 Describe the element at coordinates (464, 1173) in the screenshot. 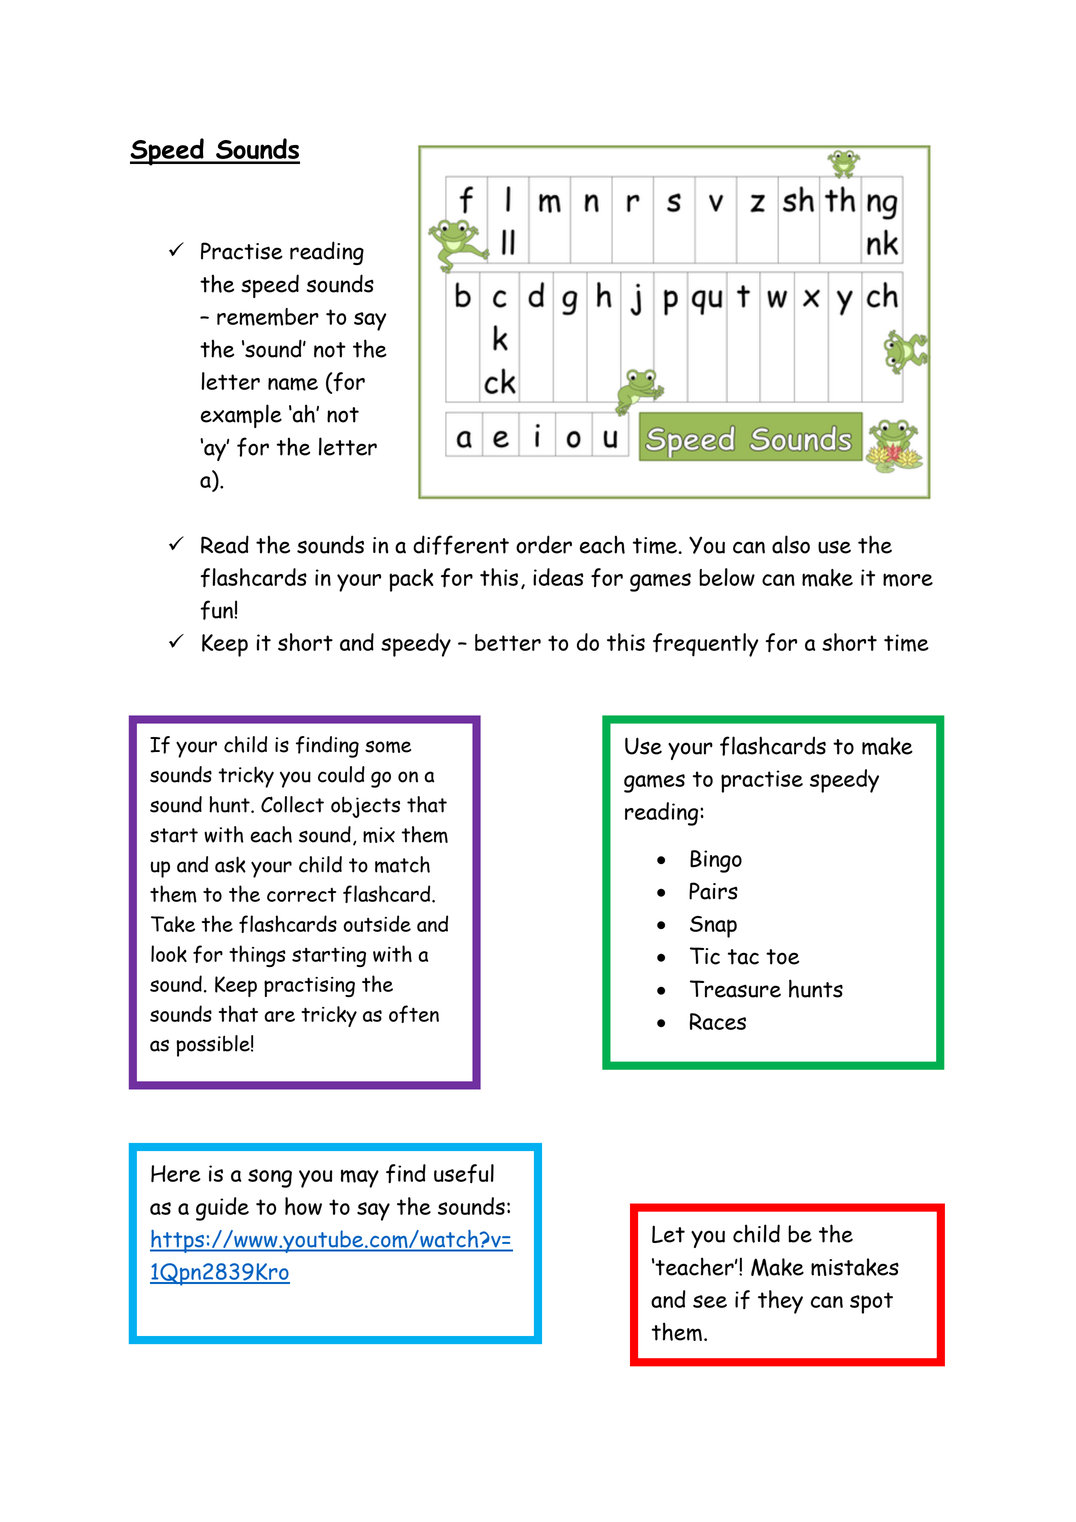

I see `useful` at that location.
